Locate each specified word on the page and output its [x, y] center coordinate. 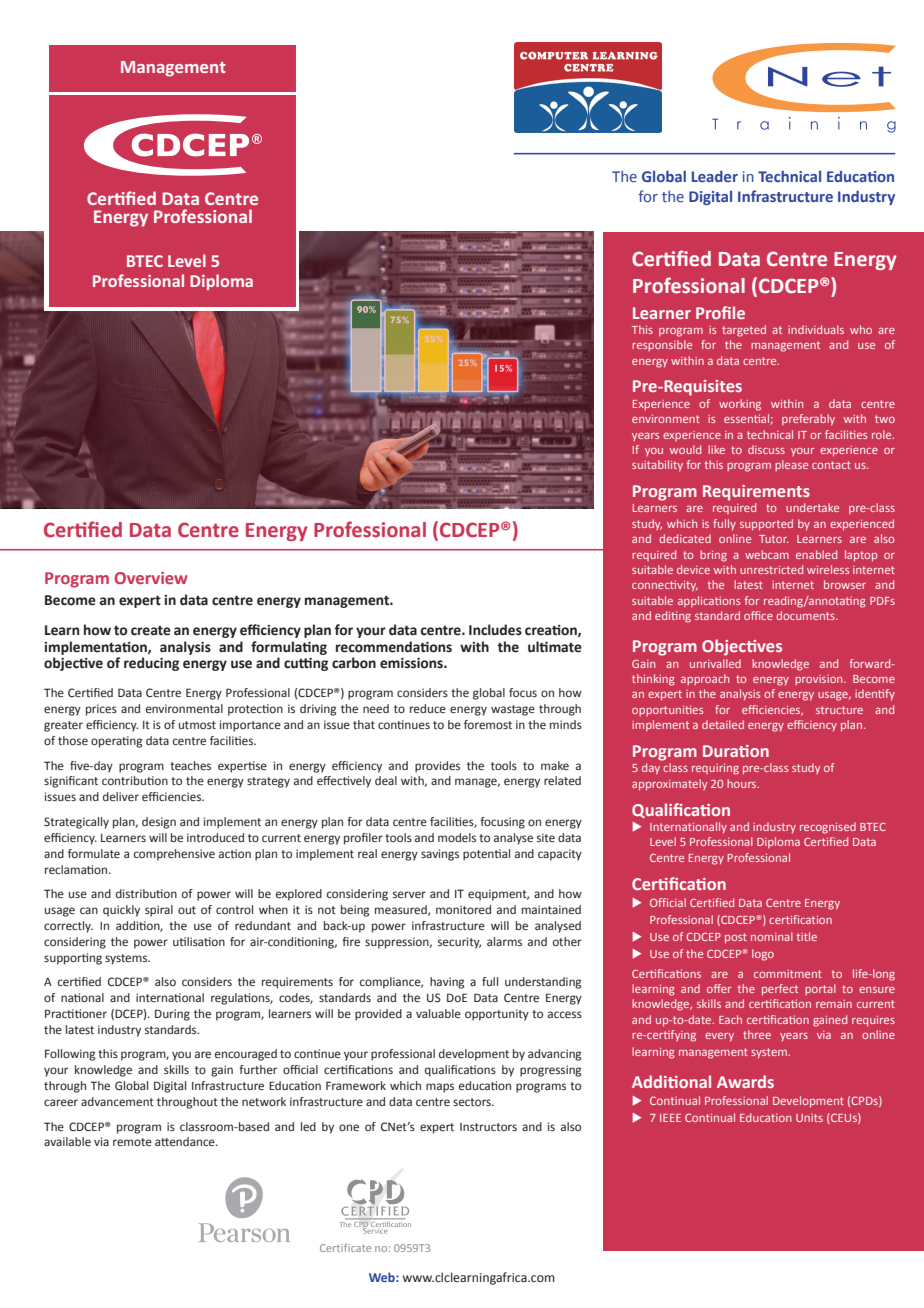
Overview [151, 578]
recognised [828, 828]
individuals [816, 329]
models [457, 837]
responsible [662, 345]
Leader [715, 176]
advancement [117, 1101]
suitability [657, 466]
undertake [812, 507]
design [159, 823]
